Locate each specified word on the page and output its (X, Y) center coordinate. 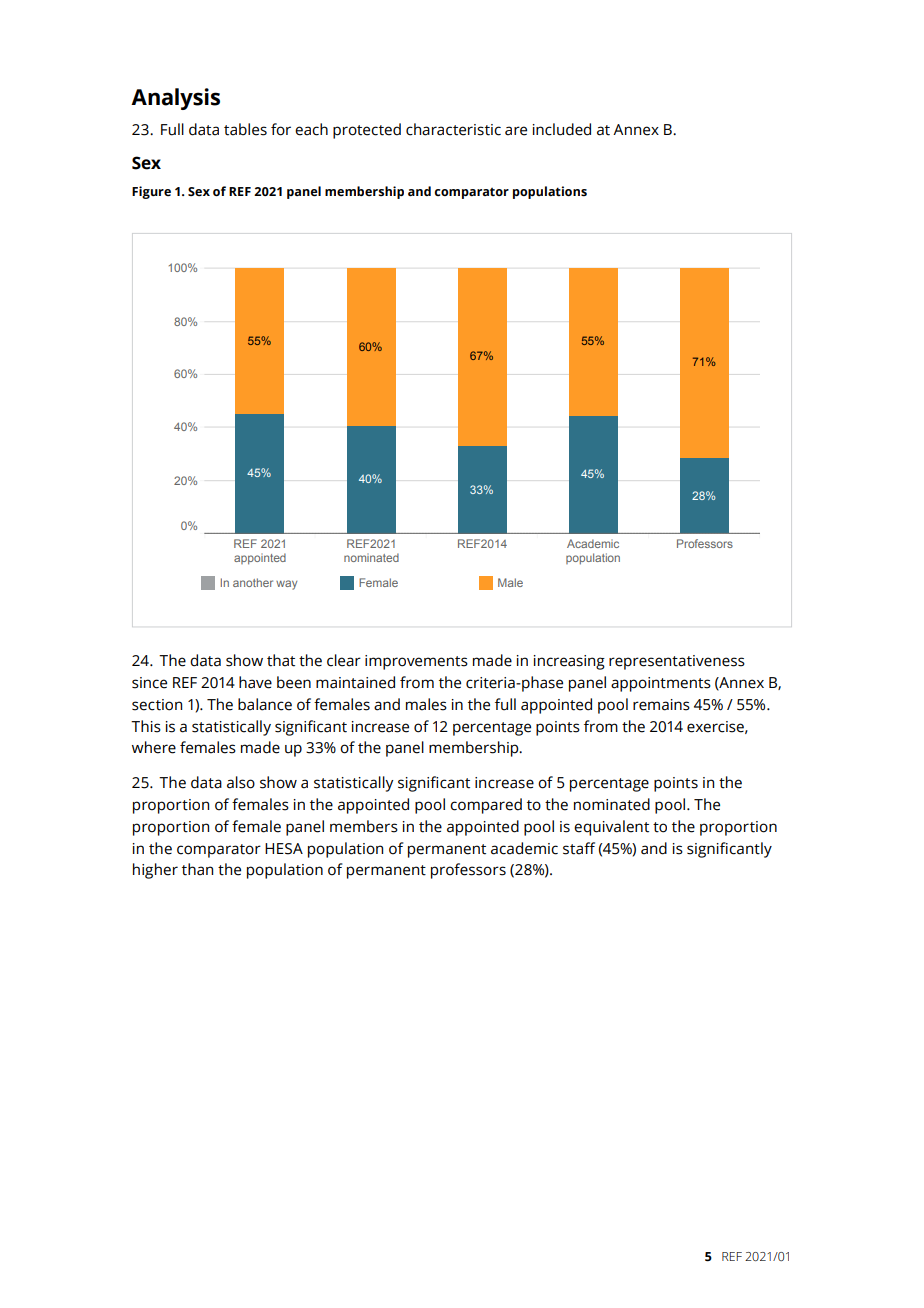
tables (245, 129)
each (311, 129)
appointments (661, 684)
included (562, 129)
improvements (416, 662)
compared (486, 806)
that (281, 660)
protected (367, 131)
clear (344, 660)
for (281, 129)
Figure (151, 192)
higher (155, 871)
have (255, 682)
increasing (569, 662)
